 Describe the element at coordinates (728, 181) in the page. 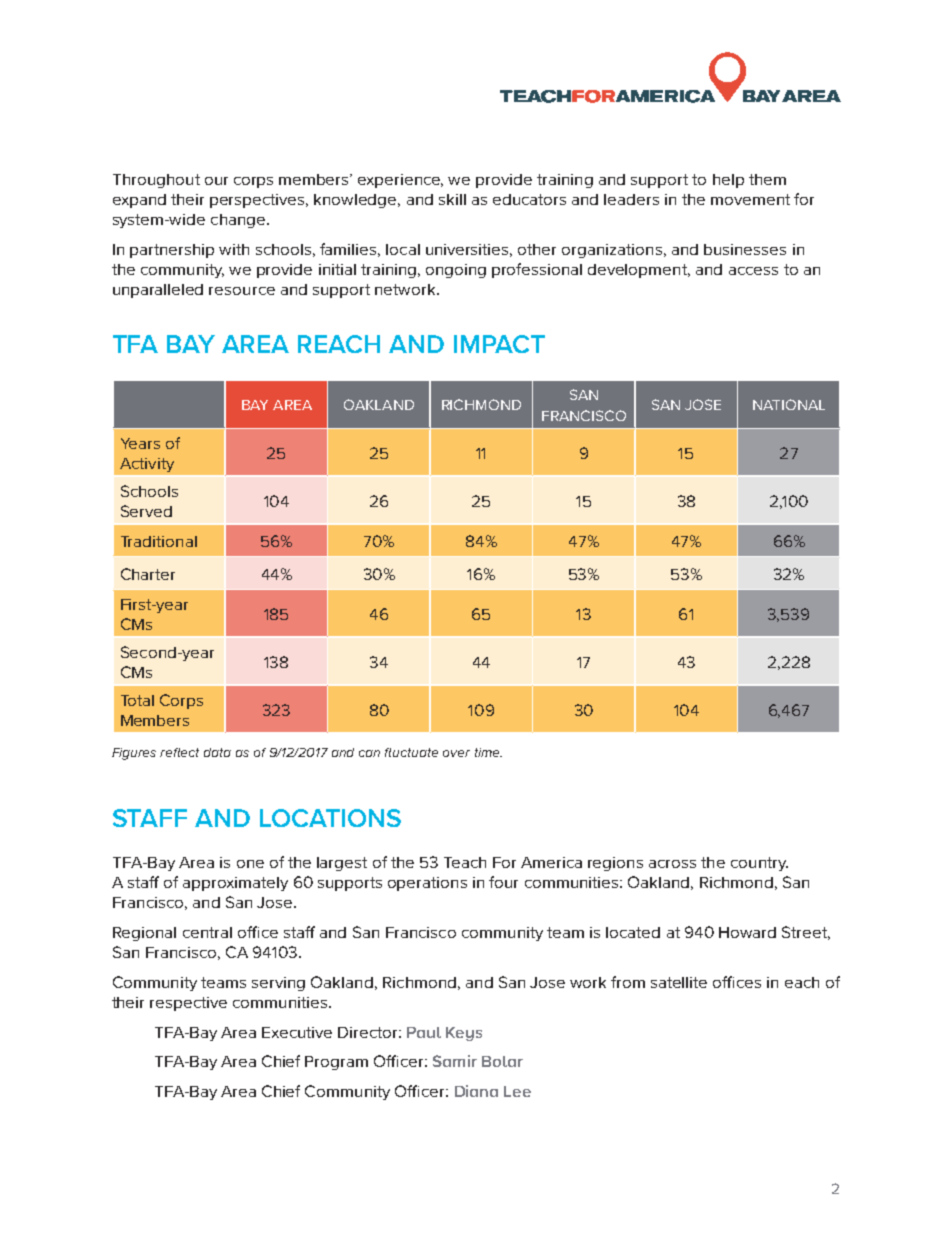

I see `help` at that location.
